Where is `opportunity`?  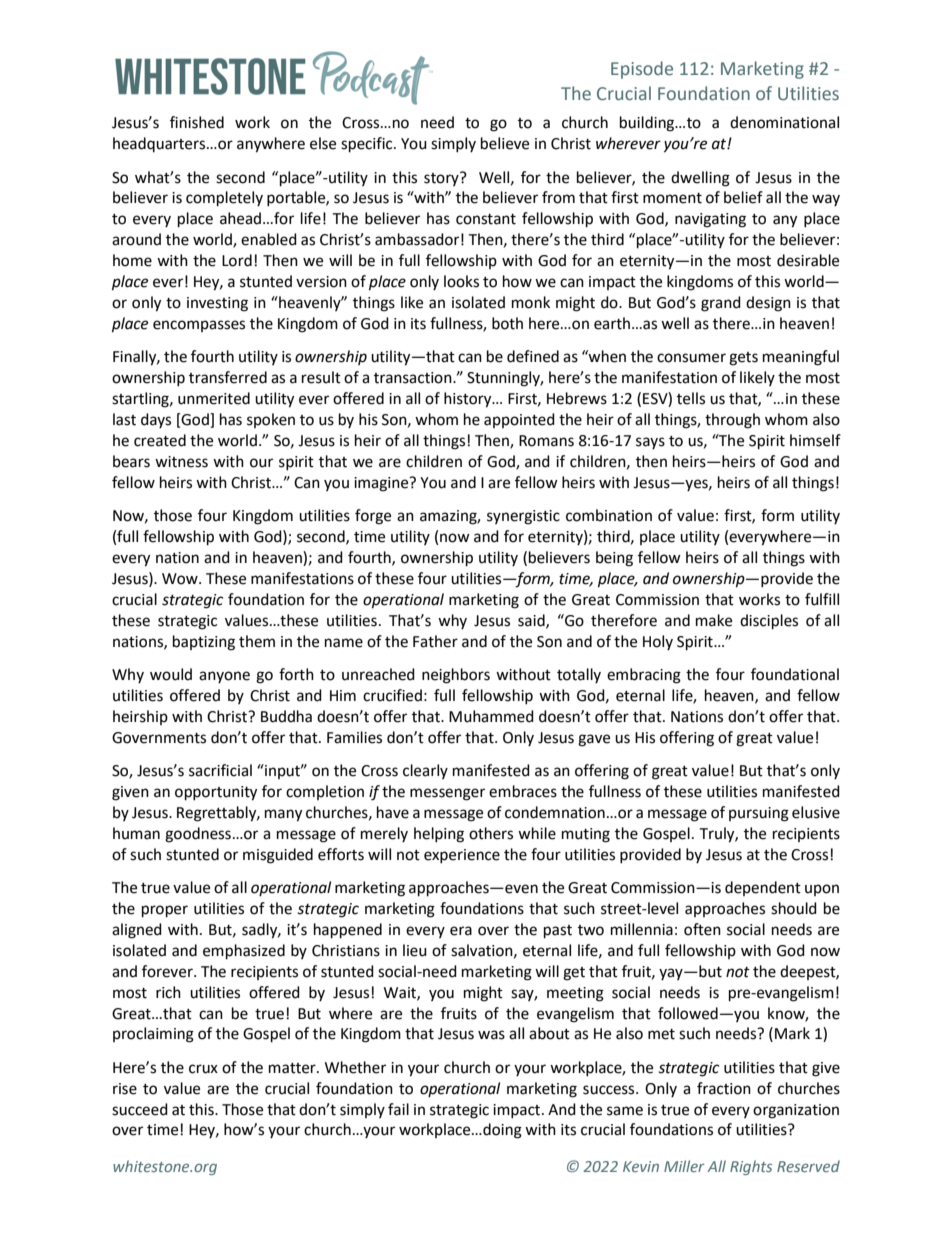
opportunity is located at coordinates (216, 793).
